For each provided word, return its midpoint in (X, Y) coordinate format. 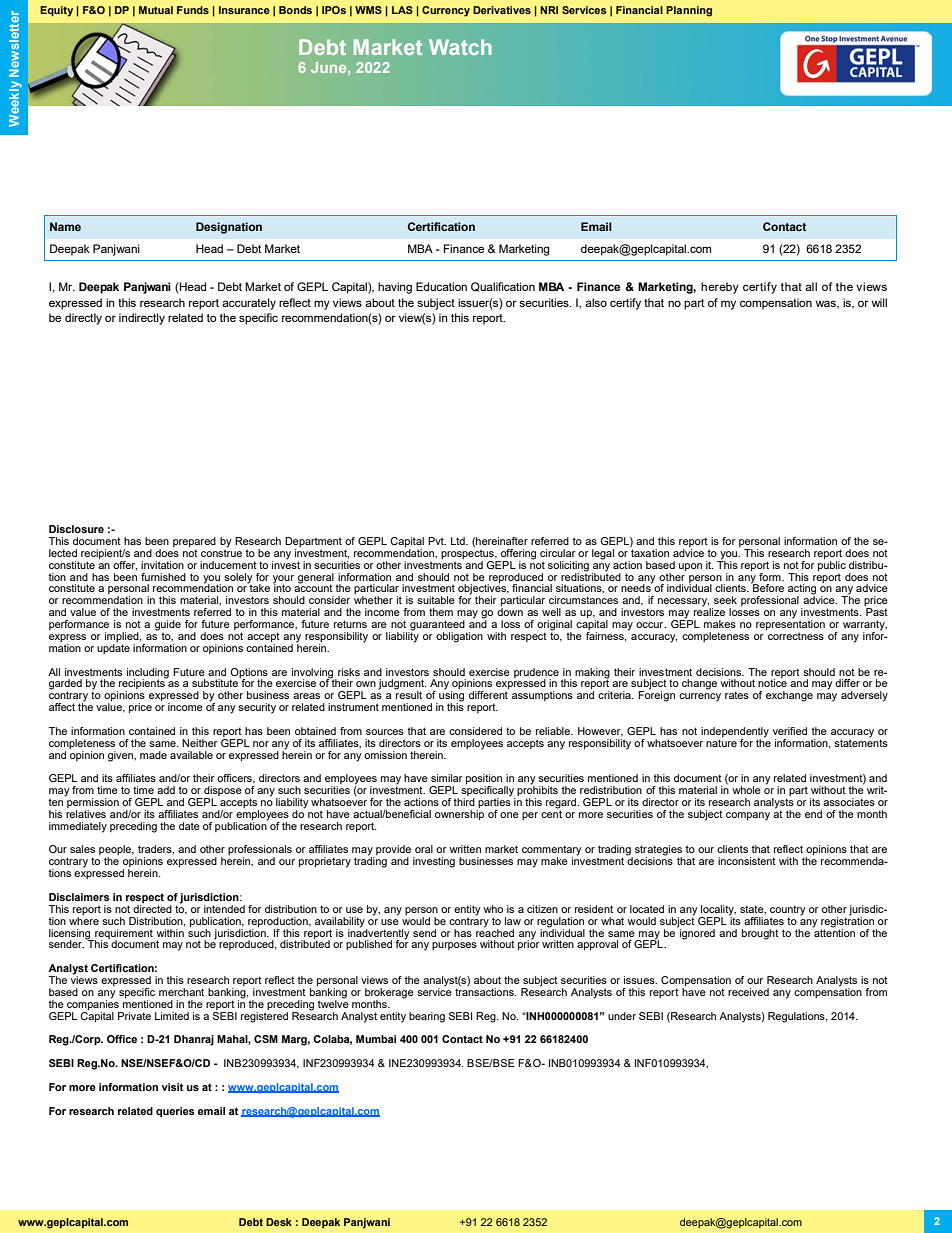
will (879, 302)
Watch (460, 47)
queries (175, 1112)
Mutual (156, 10)
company (748, 816)
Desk (279, 1222)
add (166, 790)
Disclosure (76, 529)
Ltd (459, 541)
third (464, 802)
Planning (689, 11)
